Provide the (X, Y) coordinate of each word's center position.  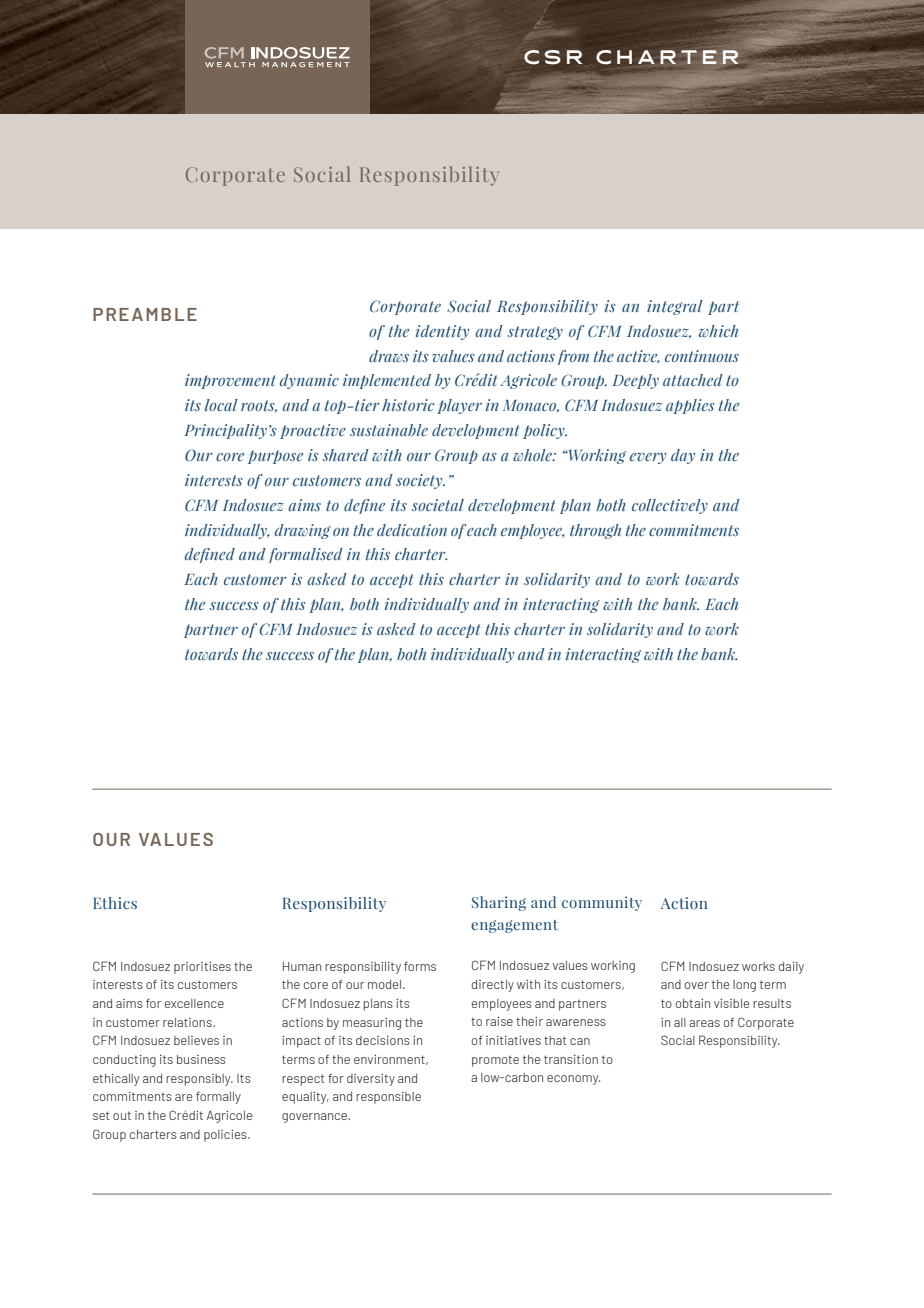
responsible (388, 1098)
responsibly (199, 1080)
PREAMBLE (145, 314)
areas (704, 1023)
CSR (553, 57)
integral (675, 307)
